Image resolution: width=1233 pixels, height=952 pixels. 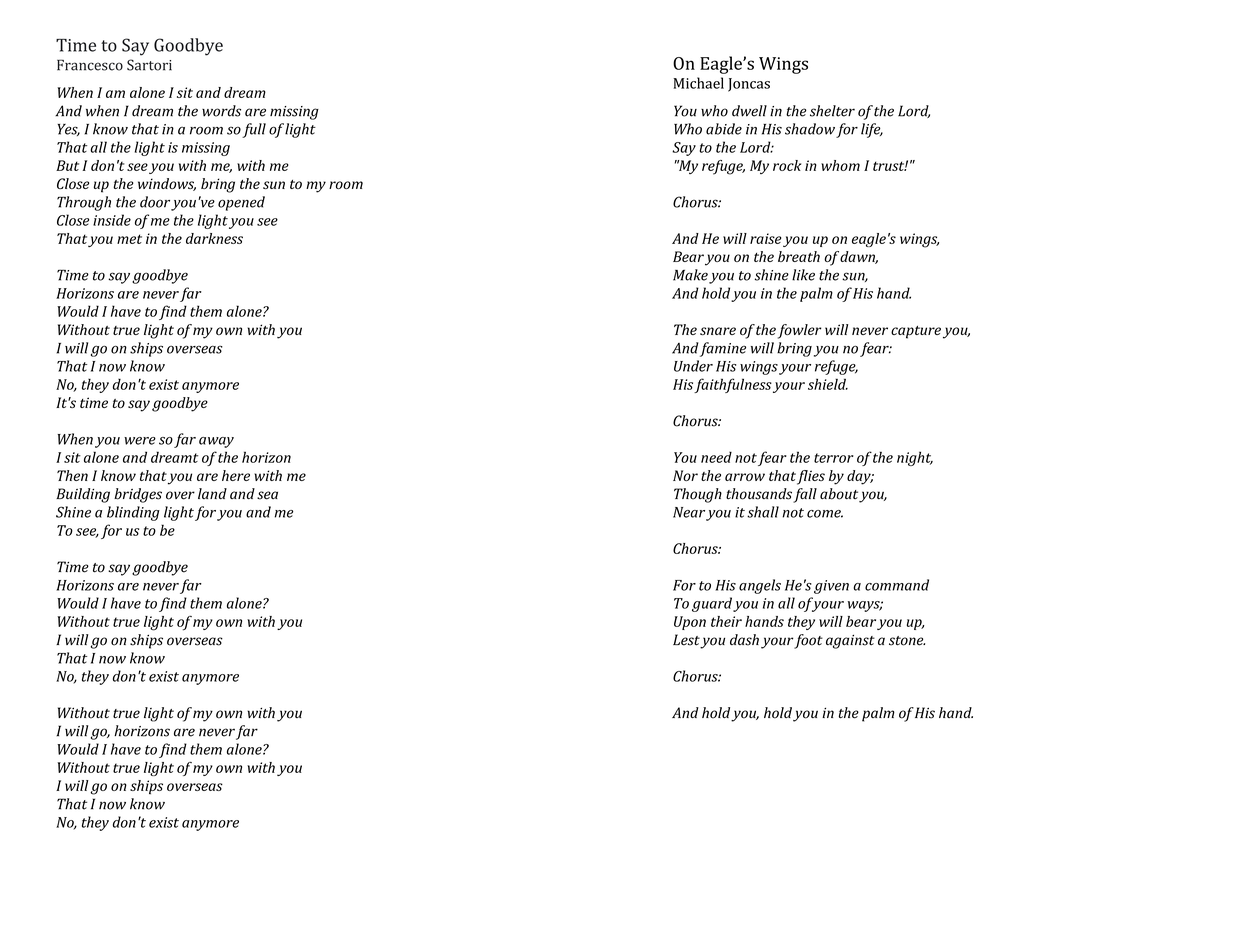 What do you see at coordinates (698, 83) in the document?
I see `Michael` at bounding box center [698, 83].
